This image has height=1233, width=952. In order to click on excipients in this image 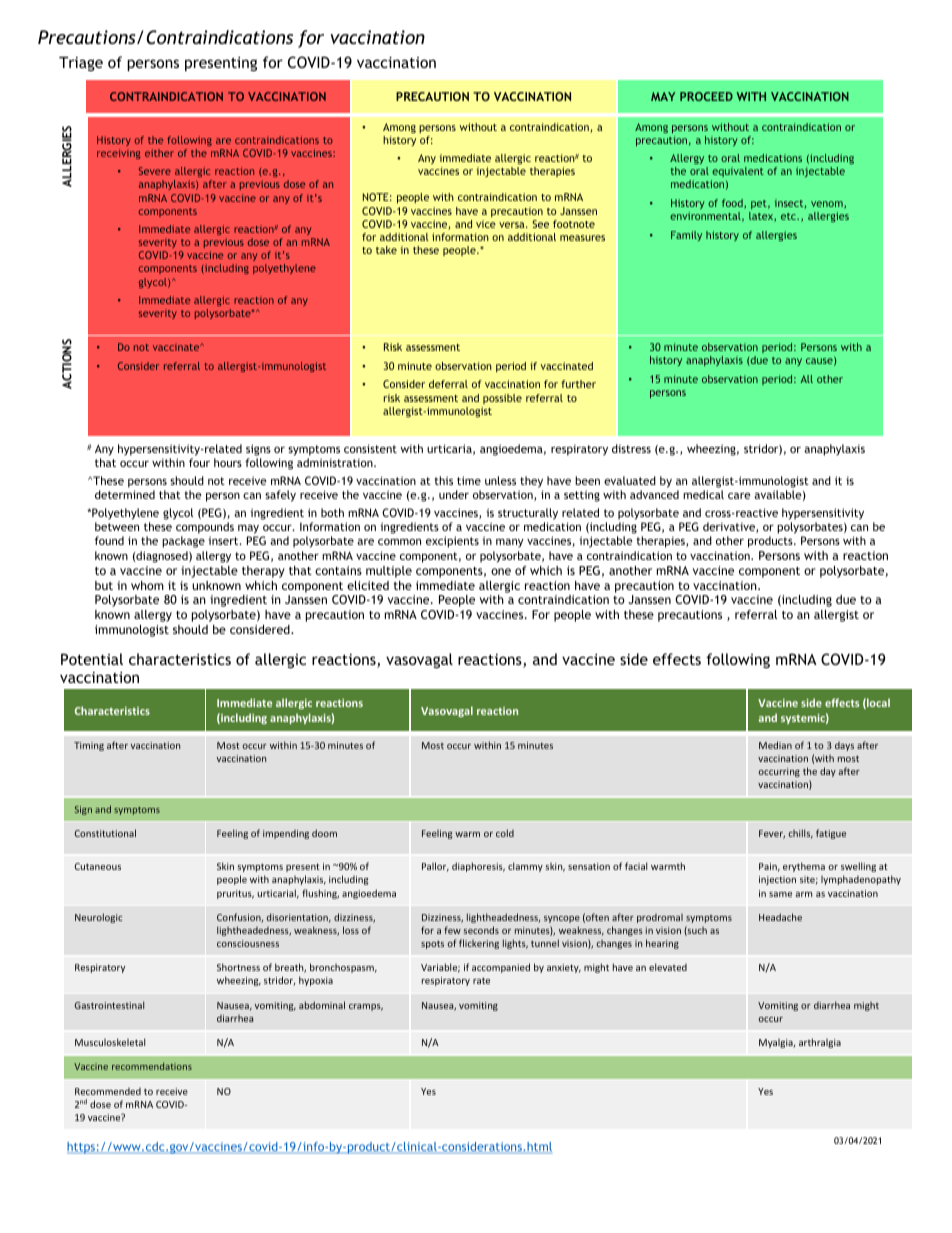, I will do `click(452, 542)`.
